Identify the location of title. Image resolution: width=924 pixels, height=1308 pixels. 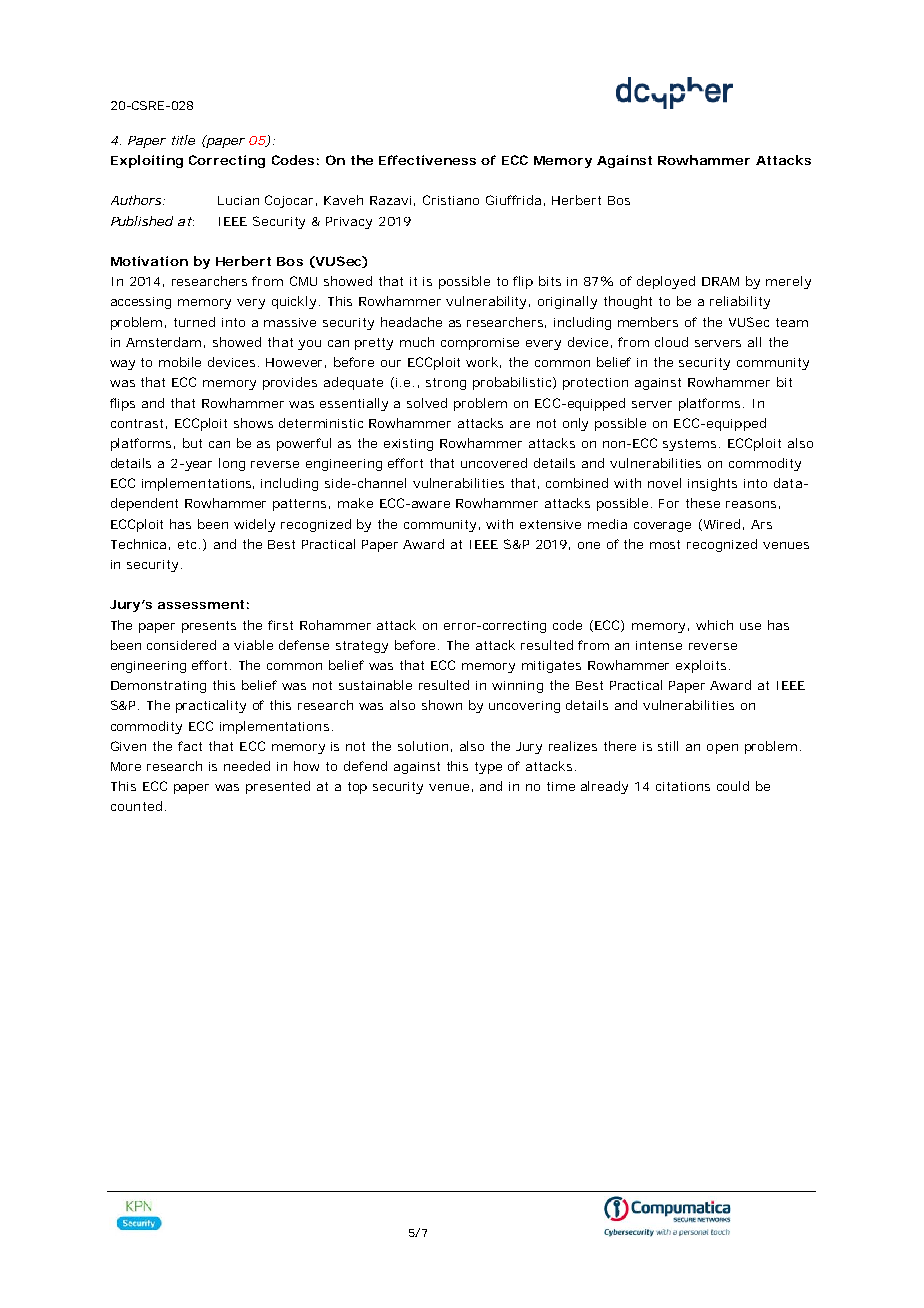
(183, 140).
